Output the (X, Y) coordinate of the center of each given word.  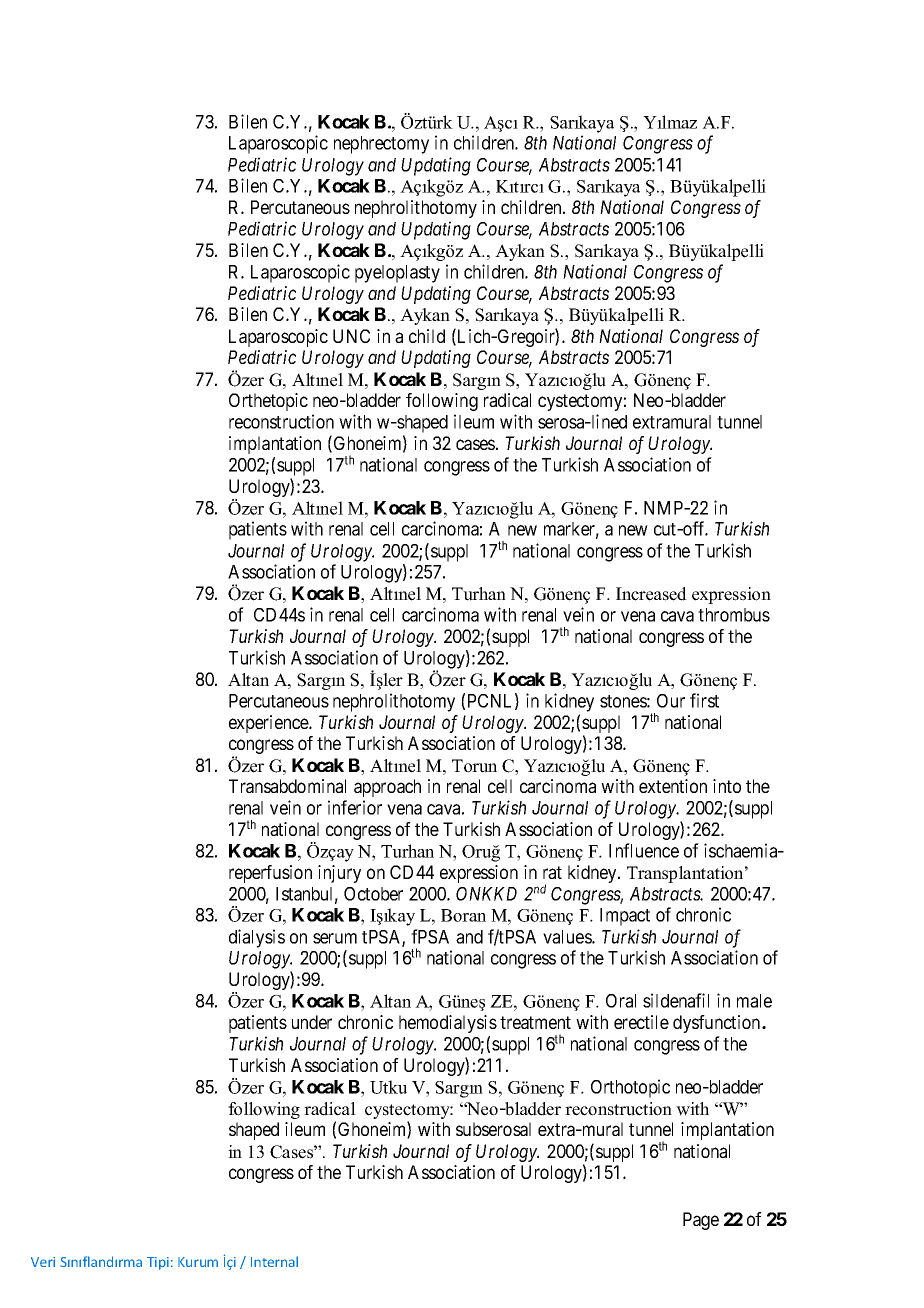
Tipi (158, 1263)
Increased (651, 594)
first (704, 700)
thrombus (734, 615)
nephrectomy (381, 145)
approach (387, 788)
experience (269, 724)
